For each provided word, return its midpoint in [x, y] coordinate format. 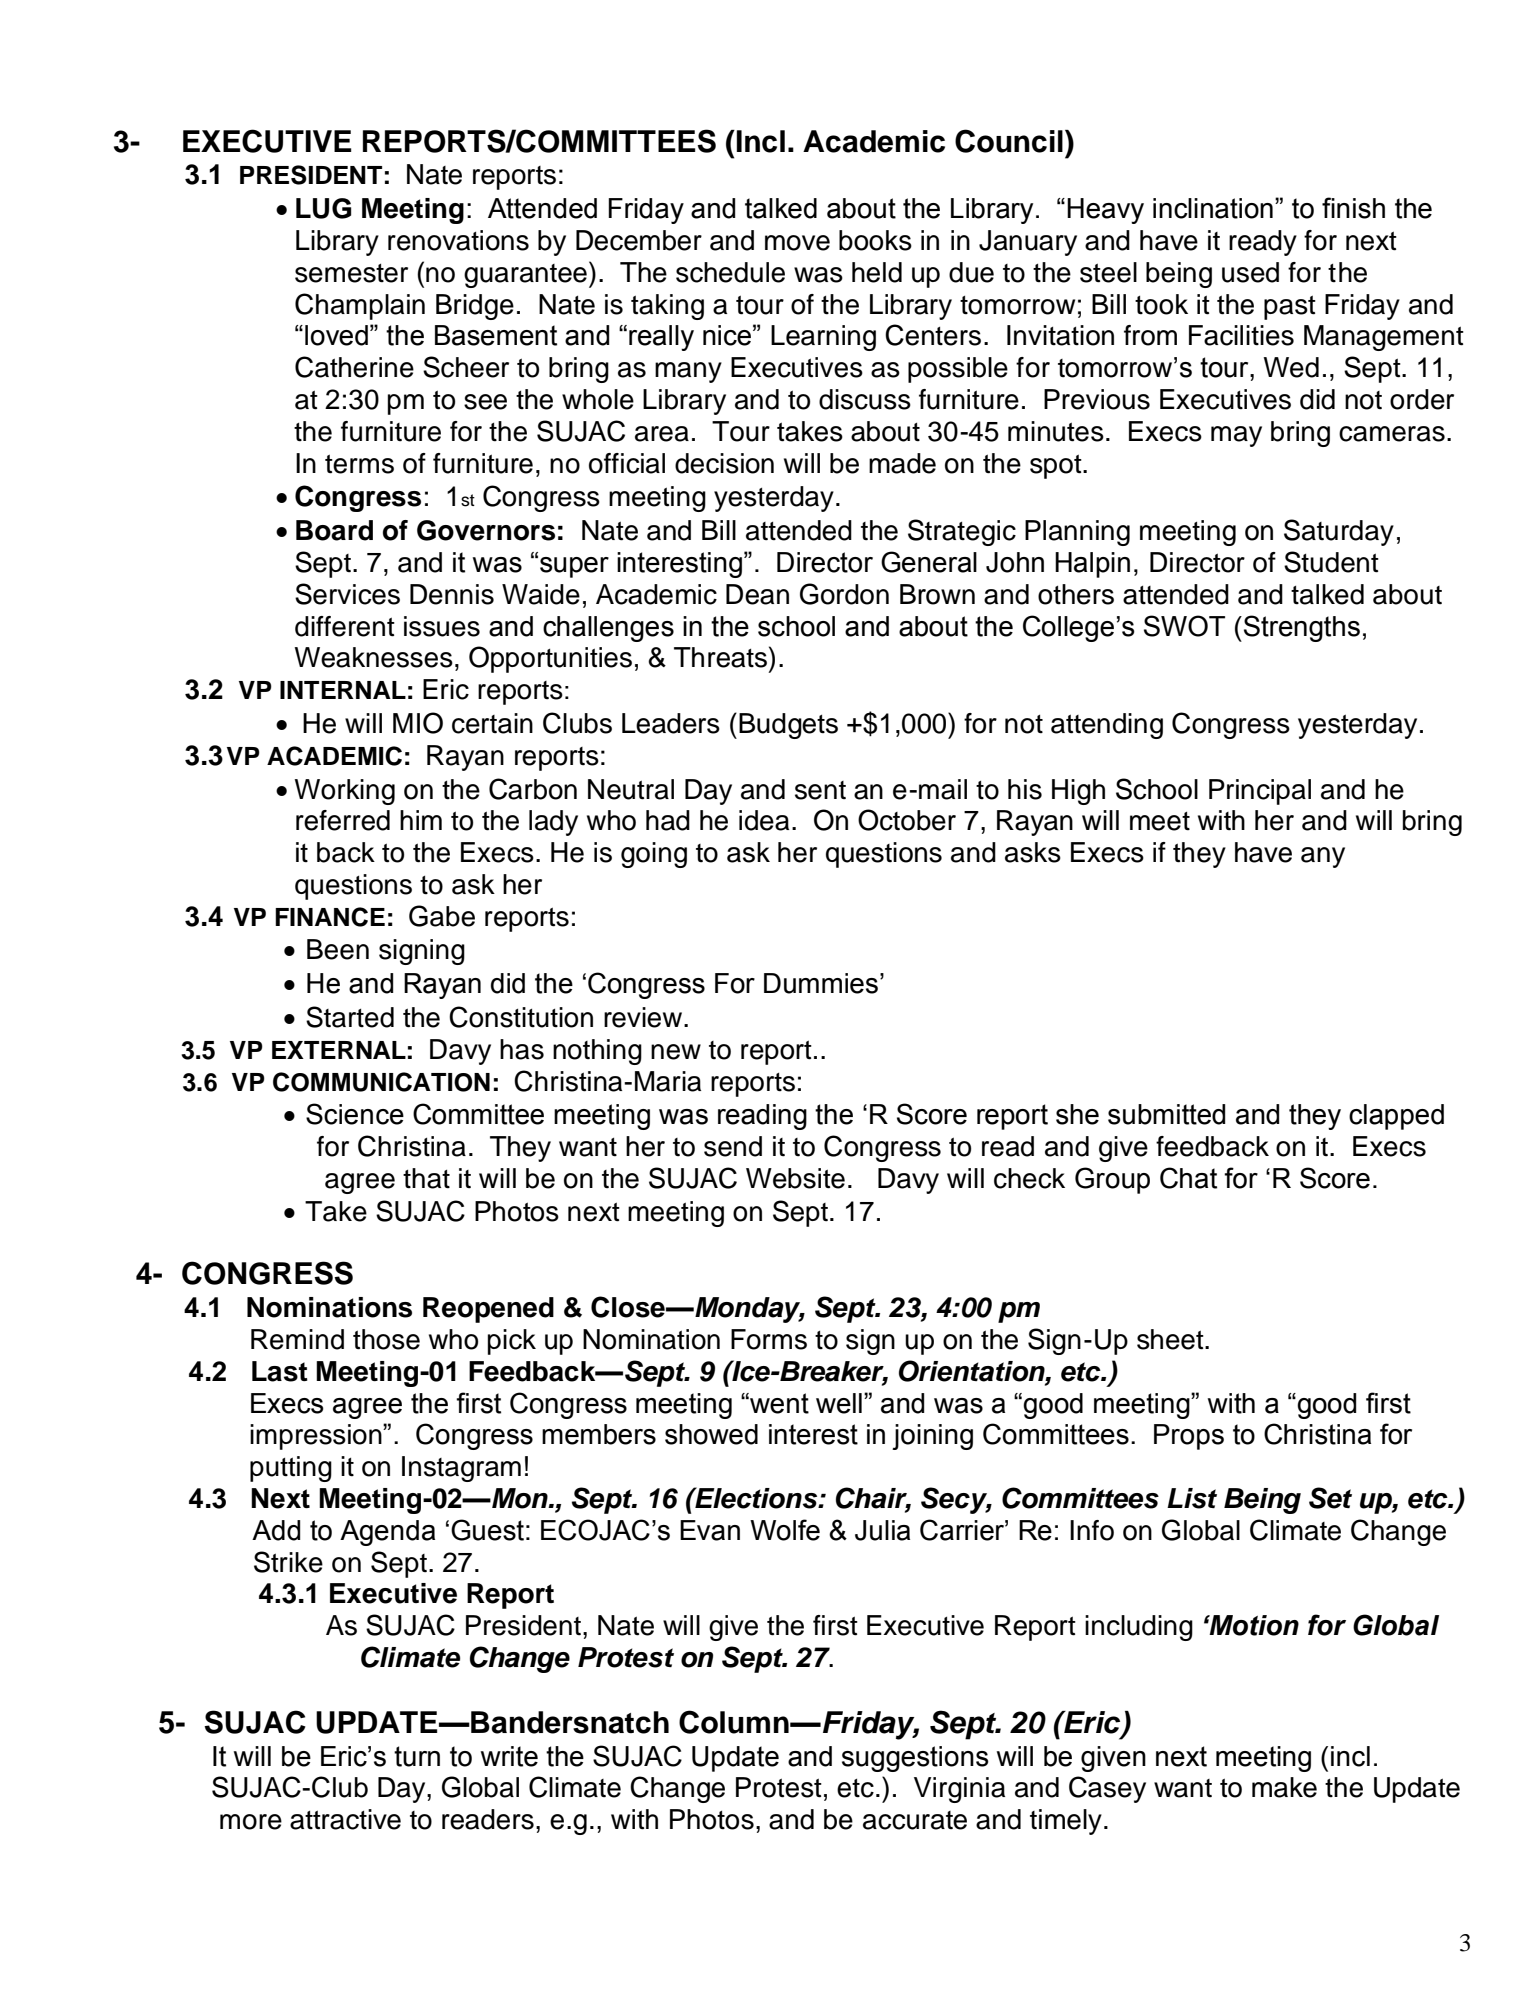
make [1284, 1787]
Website [795, 1178]
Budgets [788, 726]
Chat [1188, 1178]
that [426, 1178]
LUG [323, 208]
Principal [1260, 792]
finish [1353, 208]
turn [417, 1756]
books [875, 240]
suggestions [915, 1759]
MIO [418, 723]
